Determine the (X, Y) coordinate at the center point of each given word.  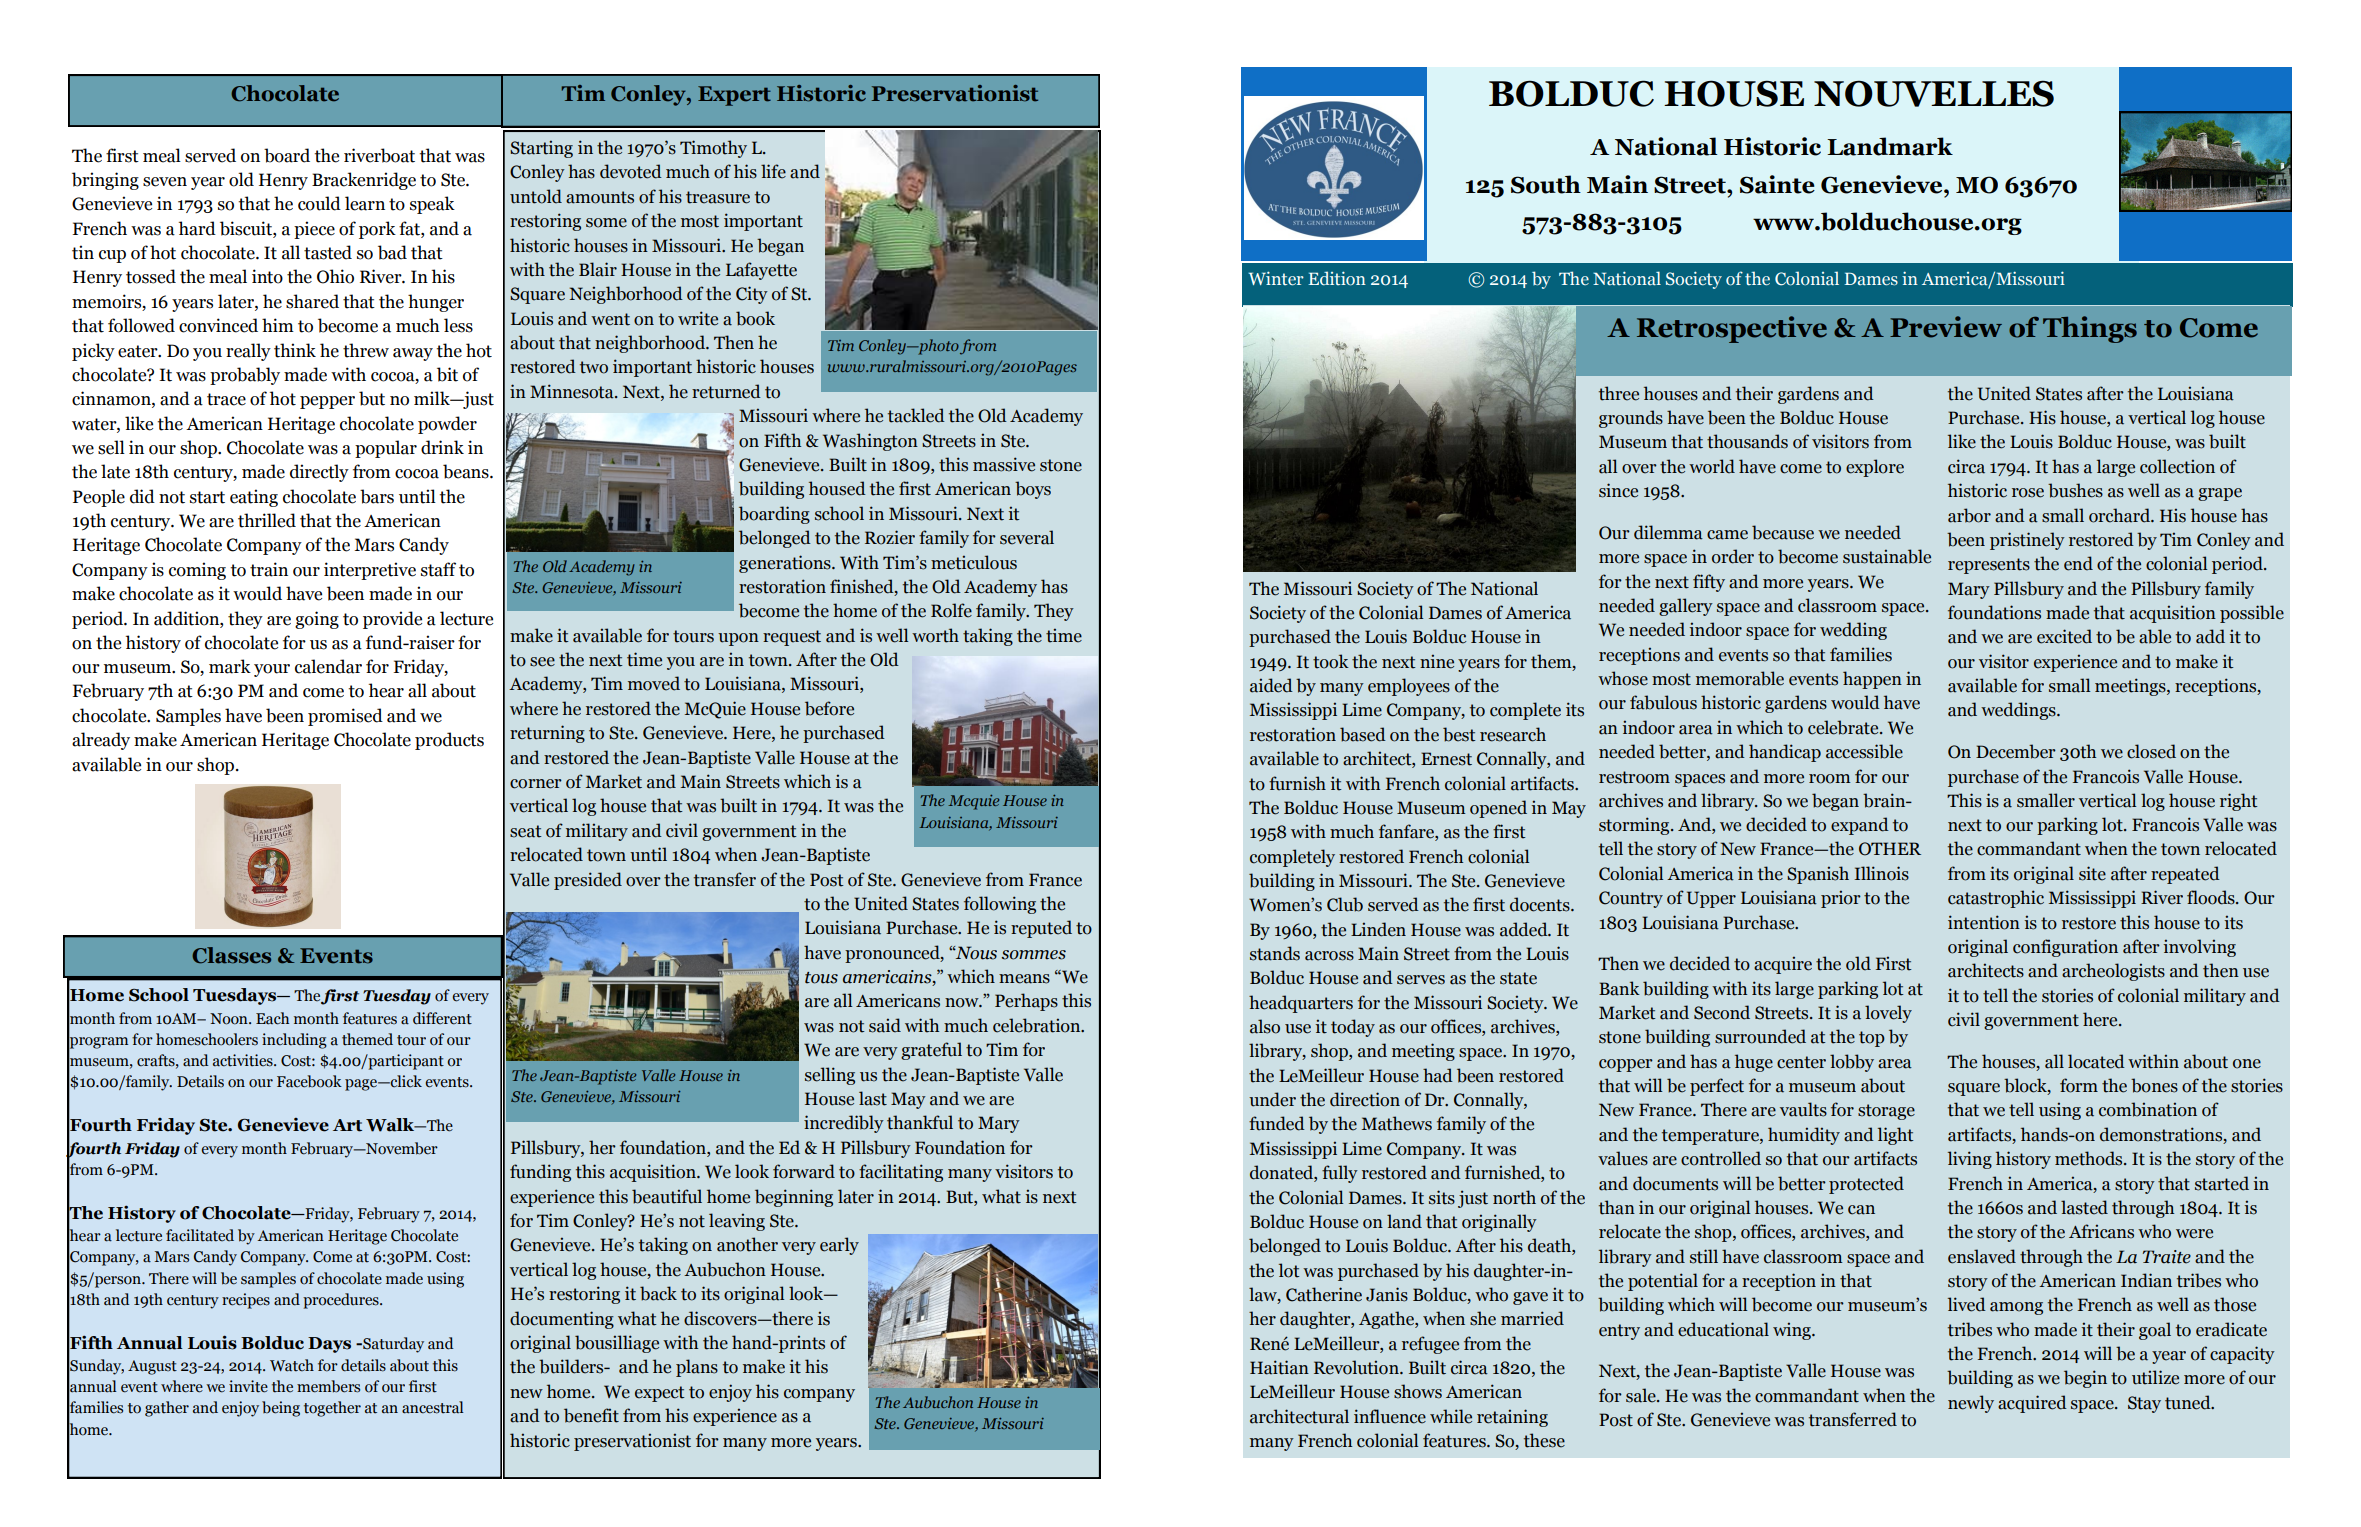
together (332, 1409)
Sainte (1777, 184)
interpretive (370, 571)
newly (1971, 1404)
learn (365, 203)
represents (1989, 566)
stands (1275, 953)
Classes (231, 955)
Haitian (1279, 1367)
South (1546, 184)
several (1027, 537)
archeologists (2113, 972)
